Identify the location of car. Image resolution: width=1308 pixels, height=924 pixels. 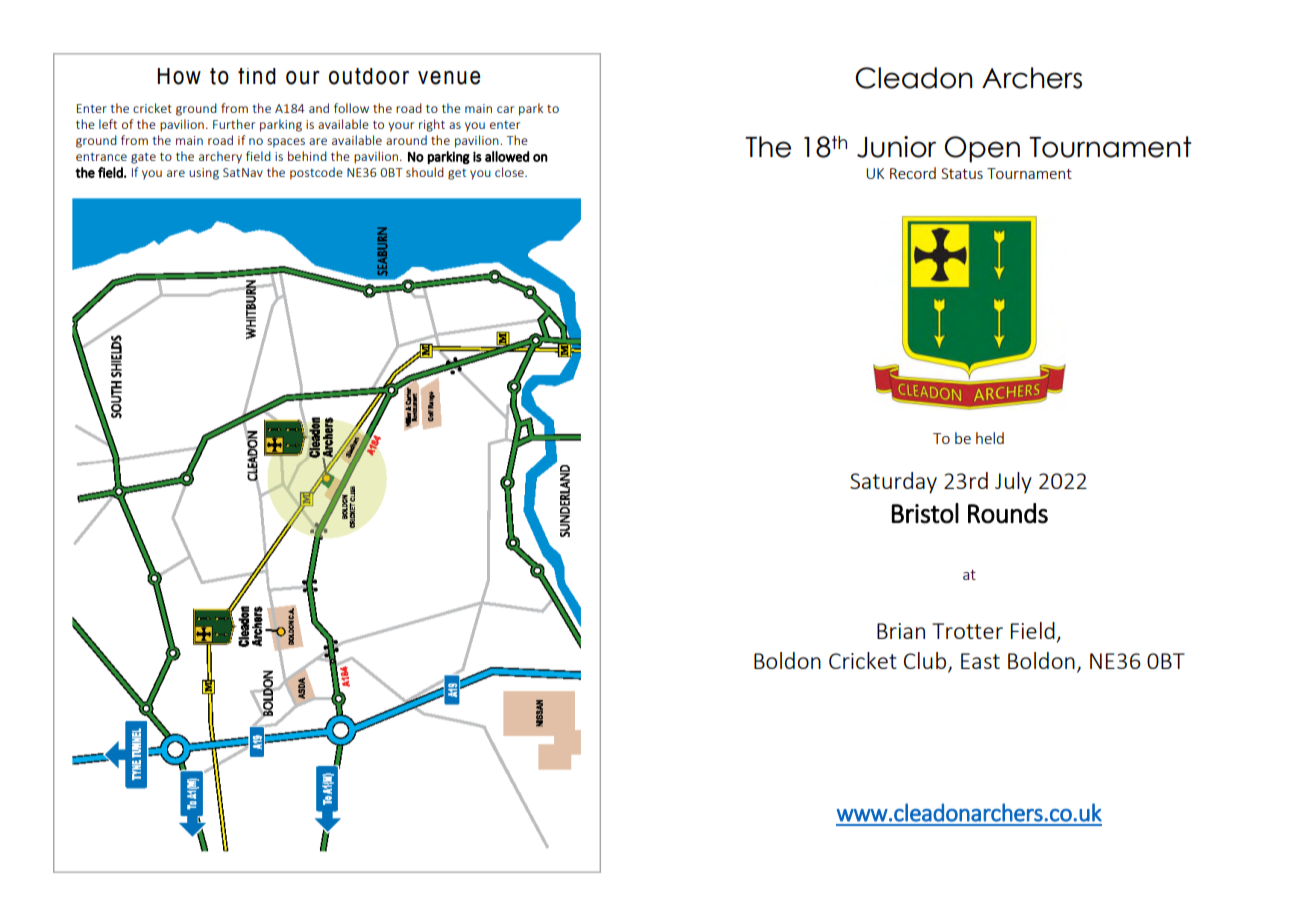
(505, 109).
